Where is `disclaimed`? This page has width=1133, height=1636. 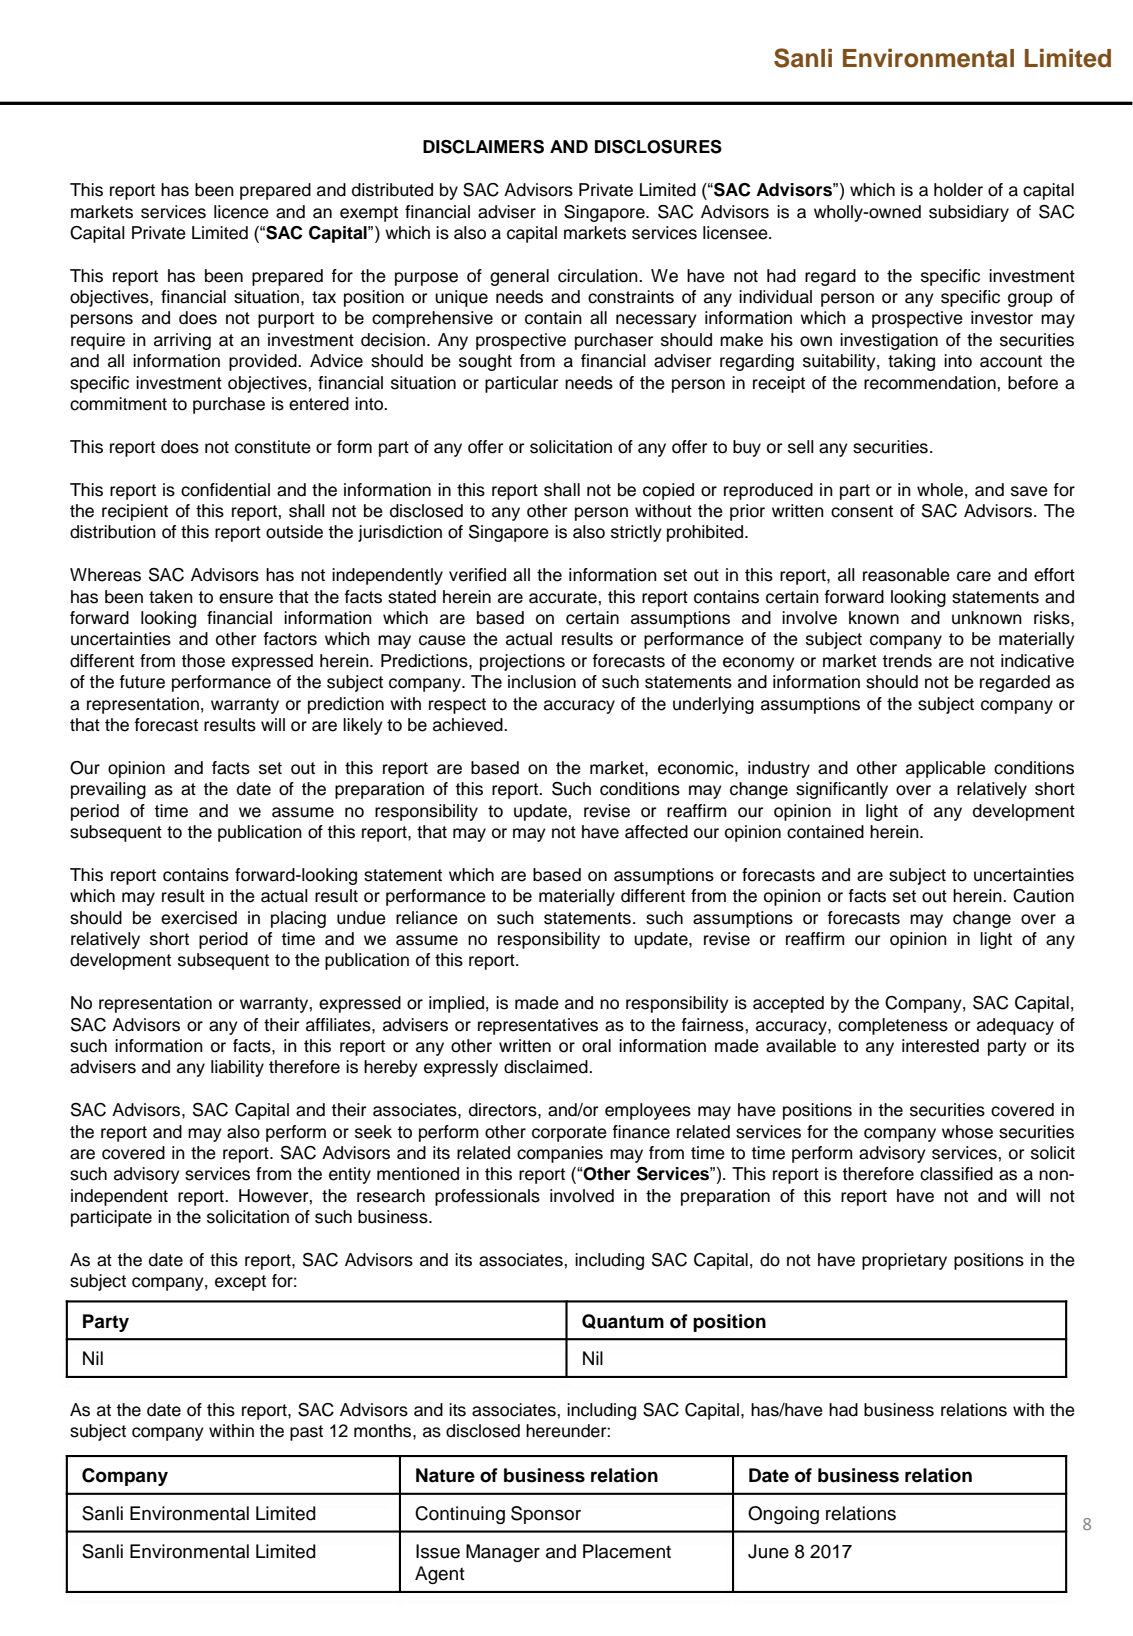
disclaimed is located at coordinates (547, 1067).
